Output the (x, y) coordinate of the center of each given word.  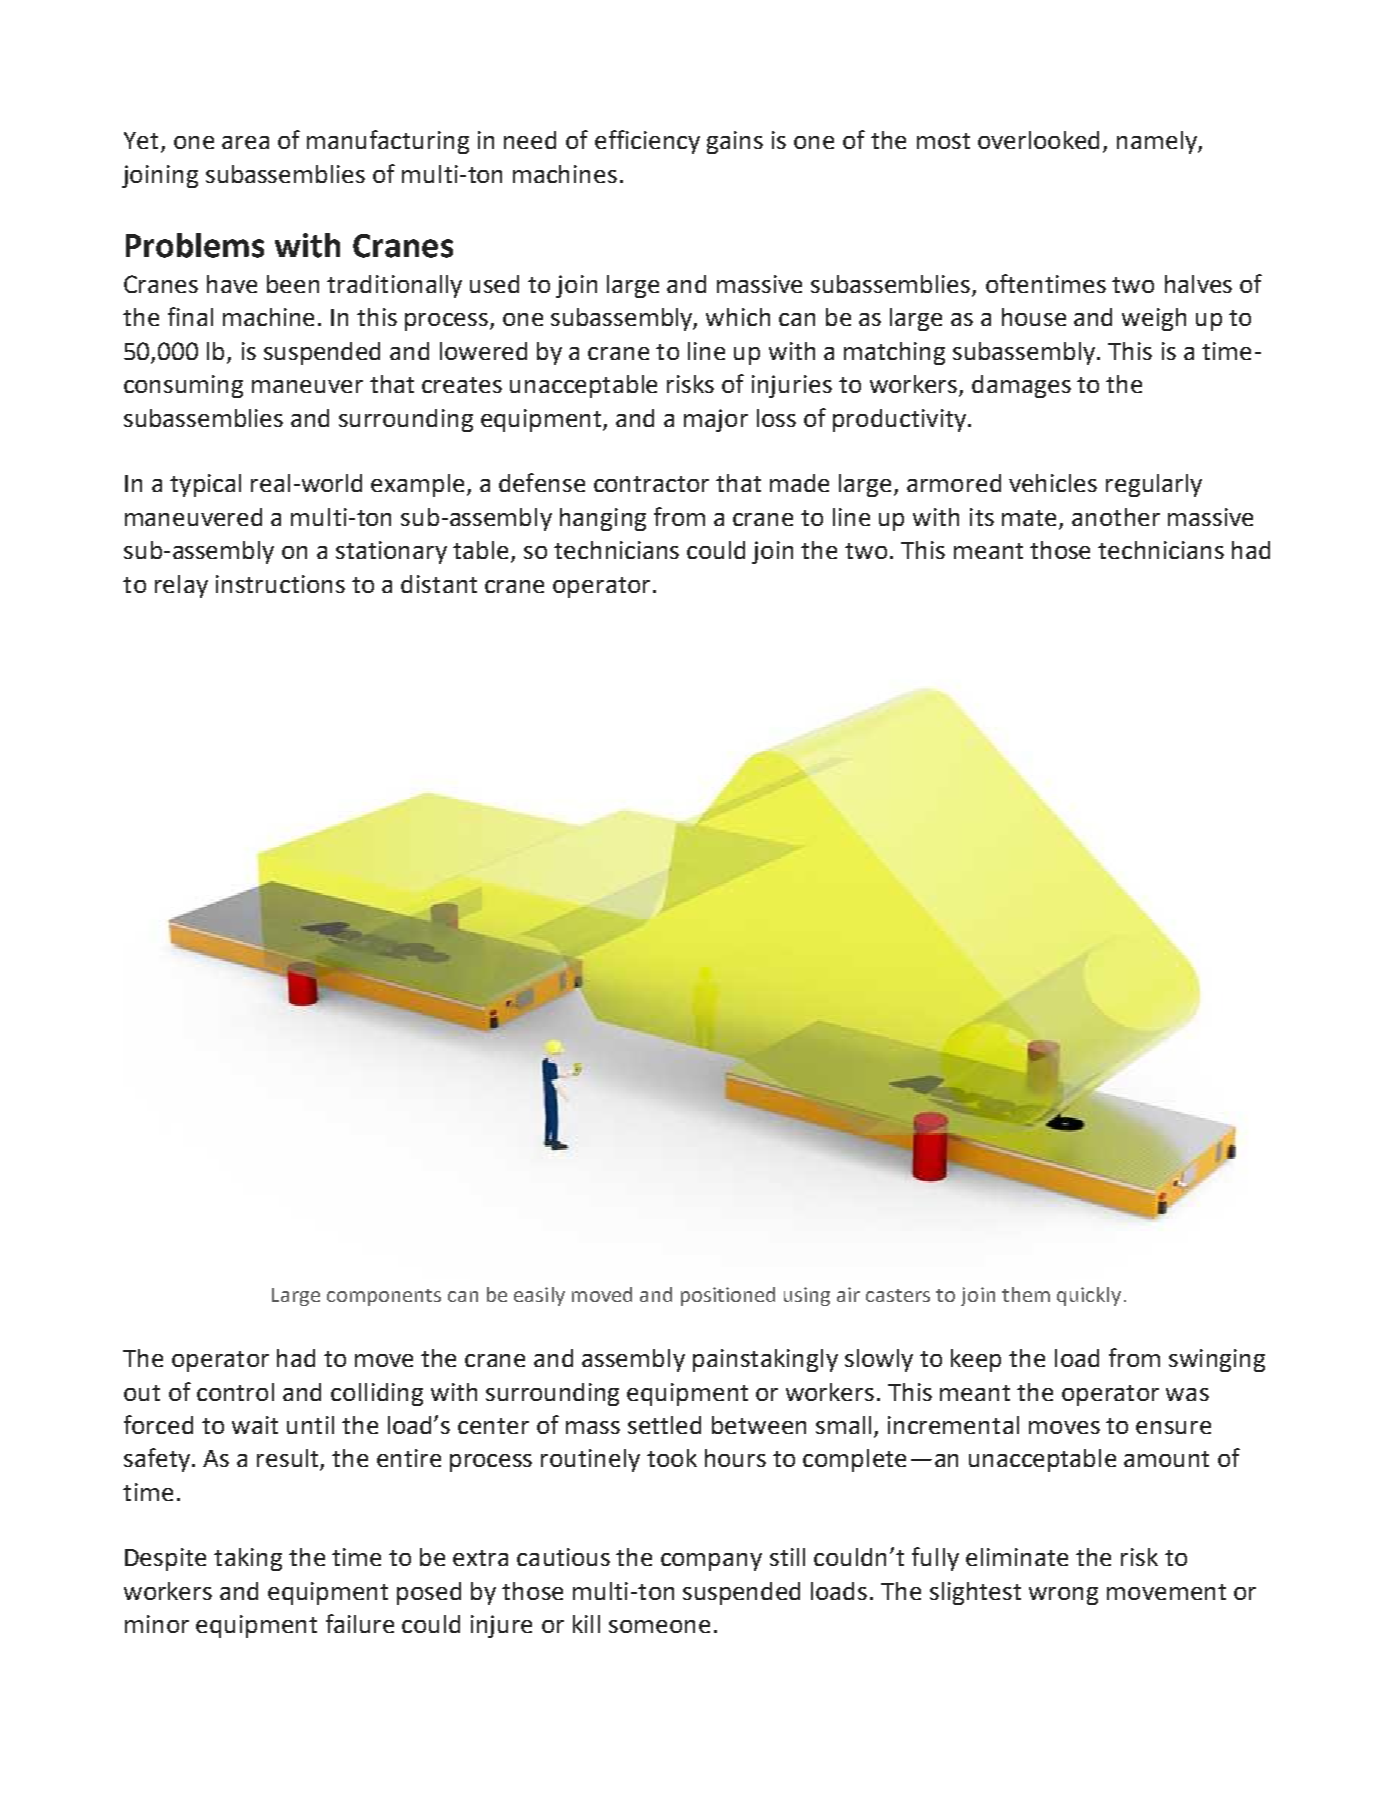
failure (360, 1623)
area (245, 142)
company (711, 1562)
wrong (1063, 1596)
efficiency (647, 142)
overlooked (1038, 140)
